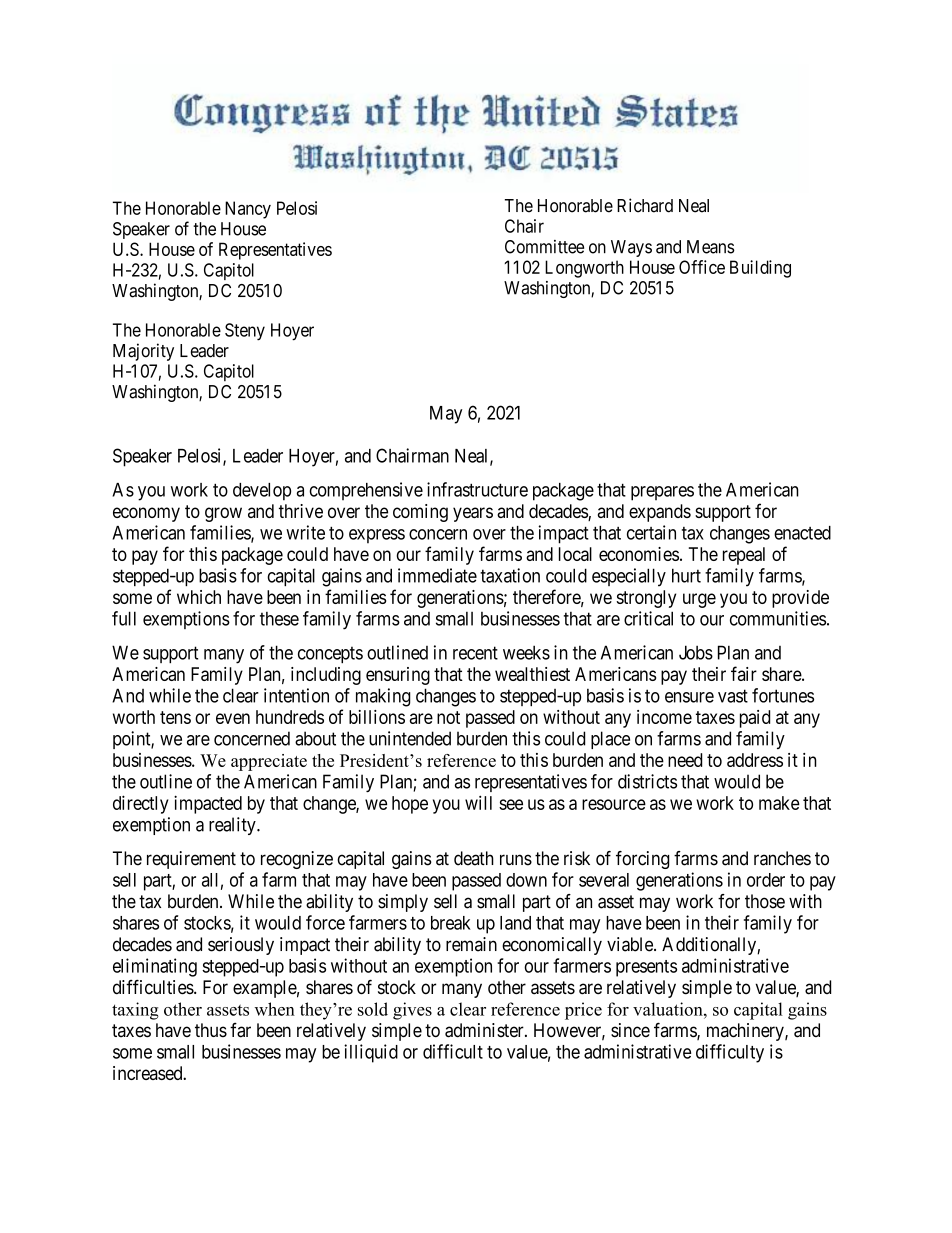 The width and height of the document is (952, 1233). What do you see at coordinates (696, 652) in the document?
I see `Jobs` at bounding box center [696, 652].
